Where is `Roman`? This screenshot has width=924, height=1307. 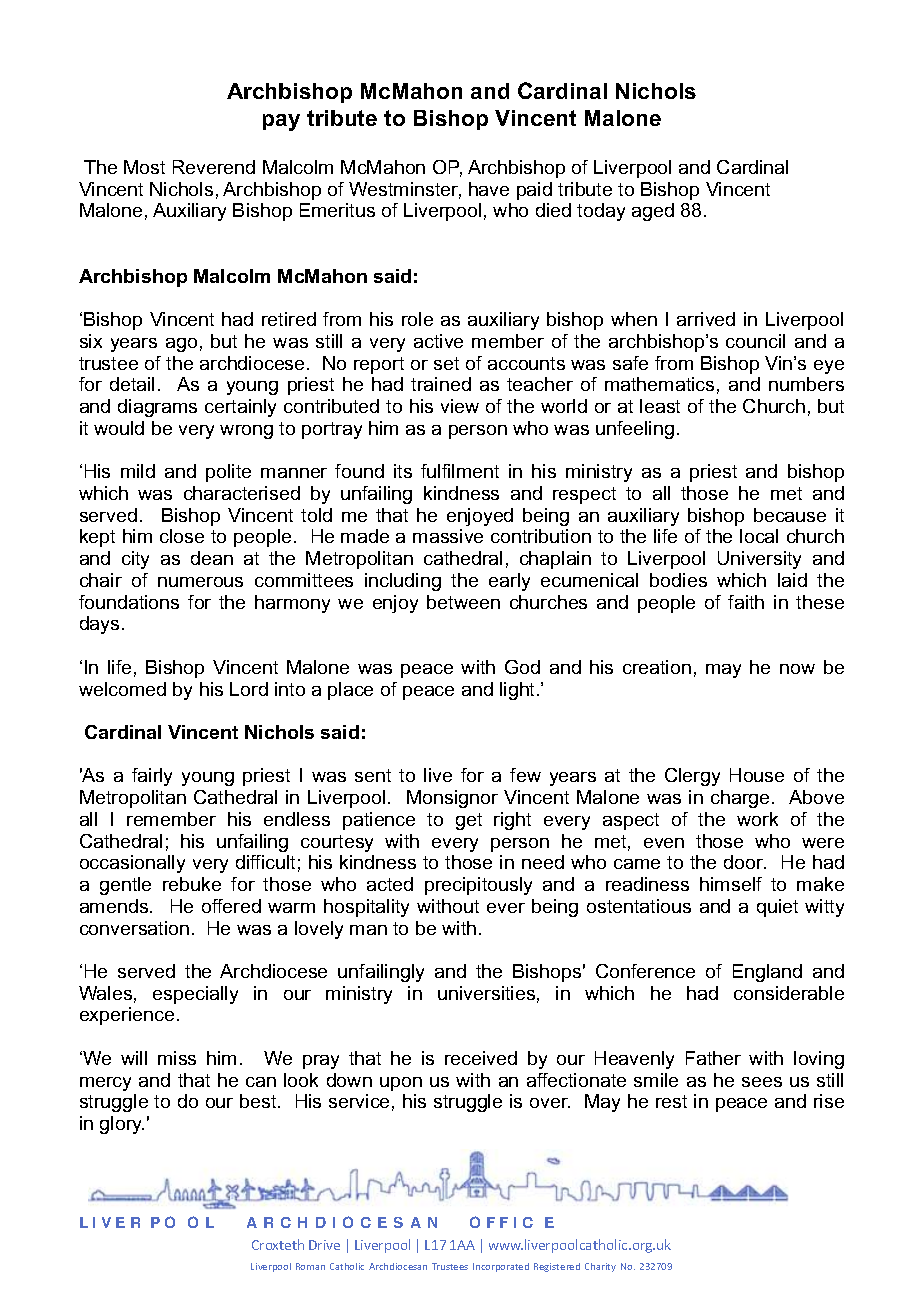
Roman is located at coordinates (310, 1266).
